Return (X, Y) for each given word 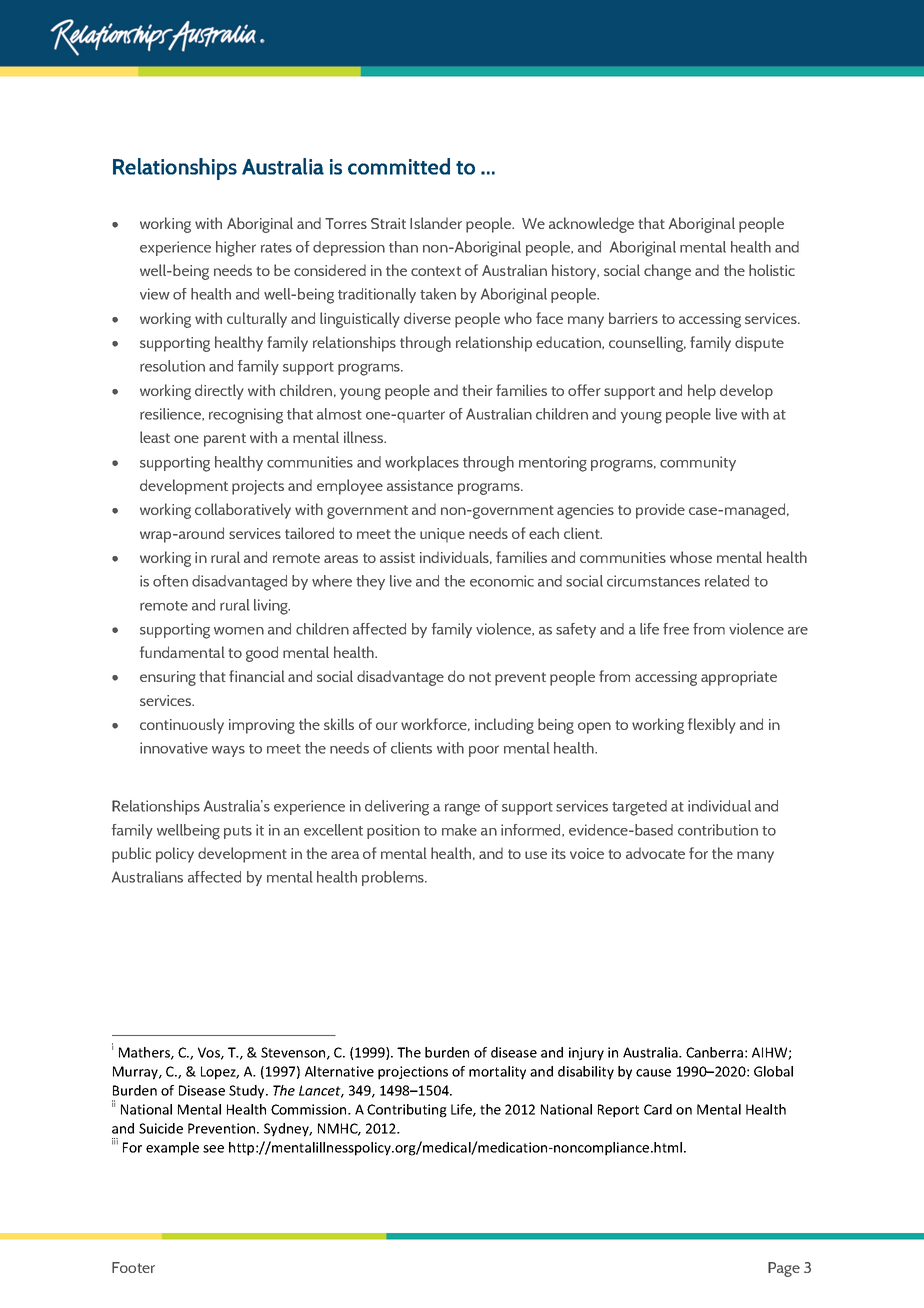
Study (248, 1092)
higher (236, 249)
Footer (133, 1267)
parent (225, 440)
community (698, 463)
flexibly (712, 726)
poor (484, 751)
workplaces (422, 463)
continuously (182, 726)
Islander (436, 223)
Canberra (714, 1052)
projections (413, 1073)
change (667, 272)
